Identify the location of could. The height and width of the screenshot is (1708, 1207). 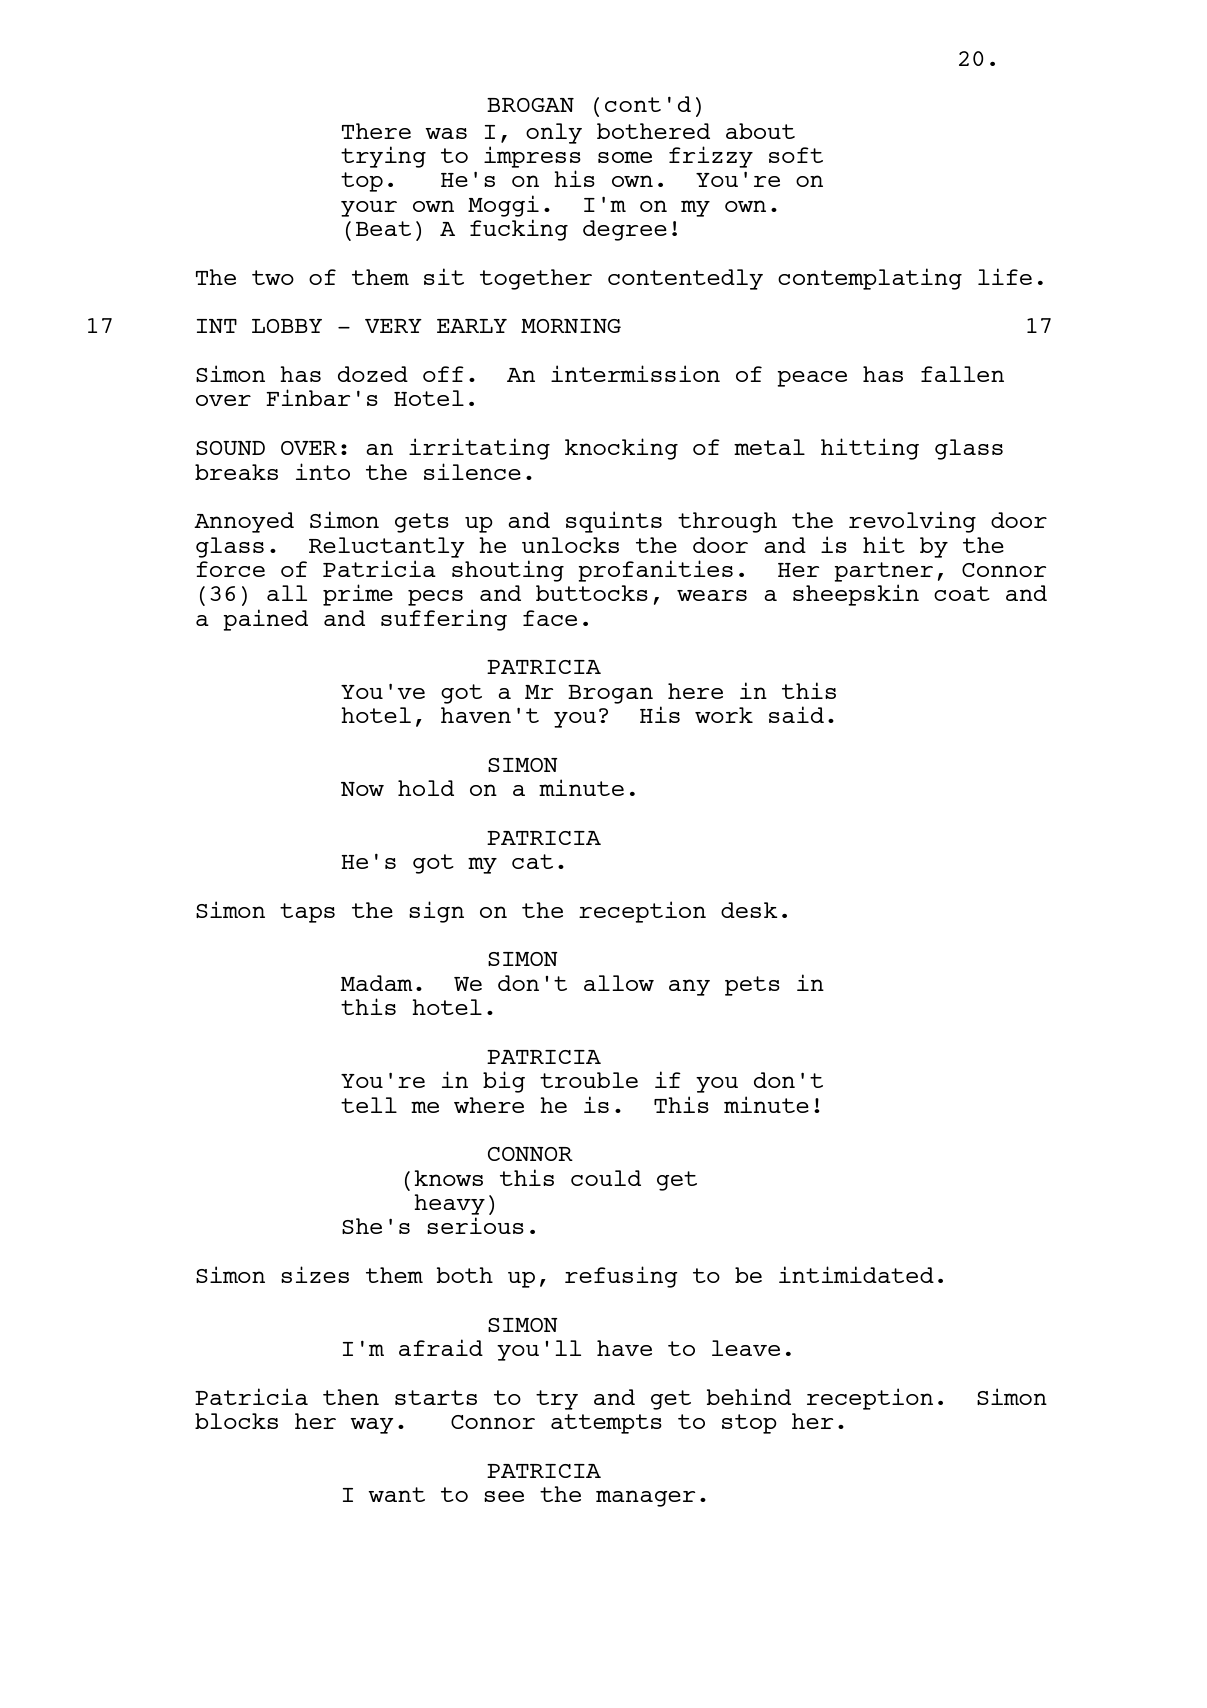
(606, 1178).
